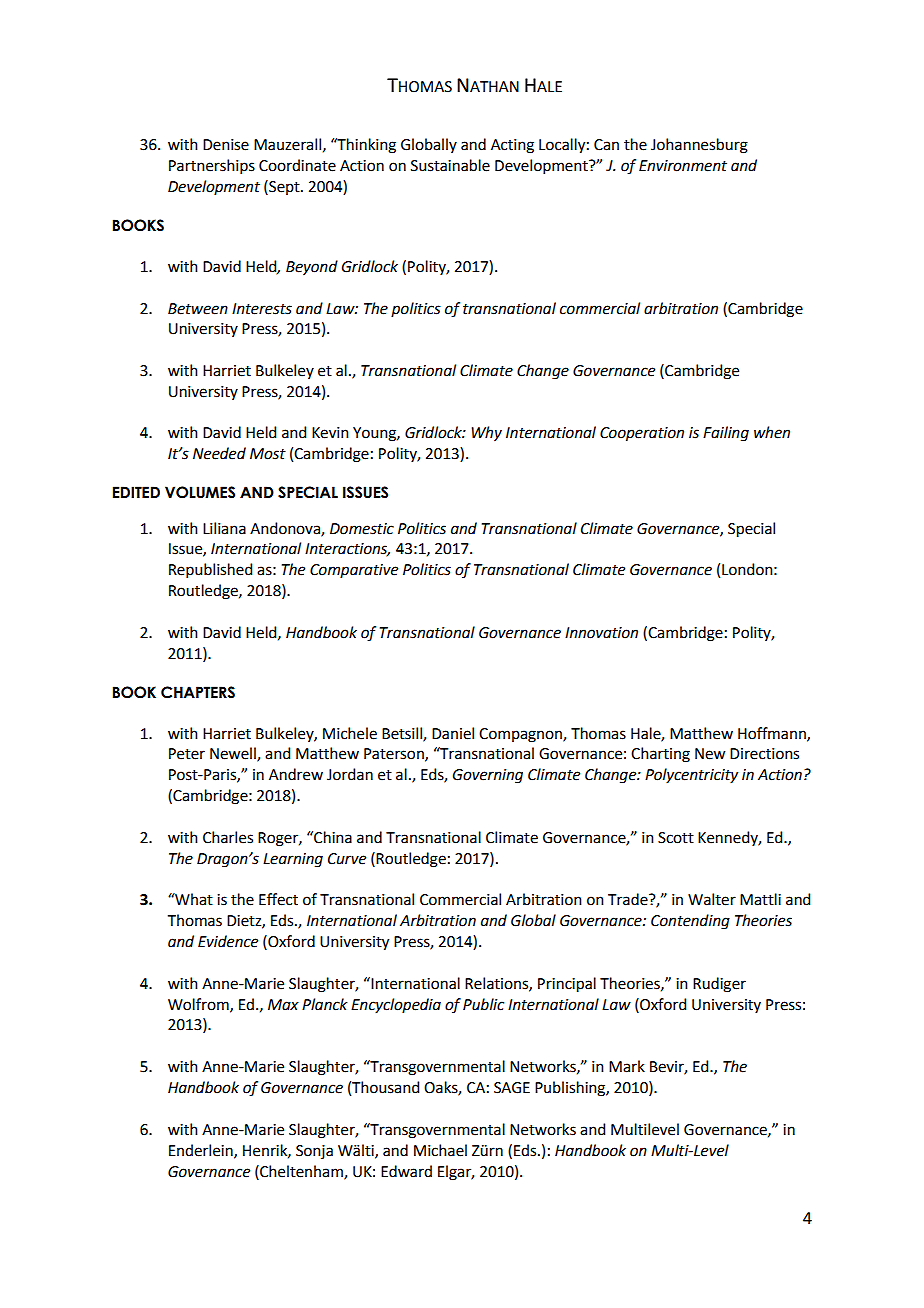 The image size is (924, 1308). Describe the element at coordinates (234, 754) in the screenshot. I see `Newell` at that location.
